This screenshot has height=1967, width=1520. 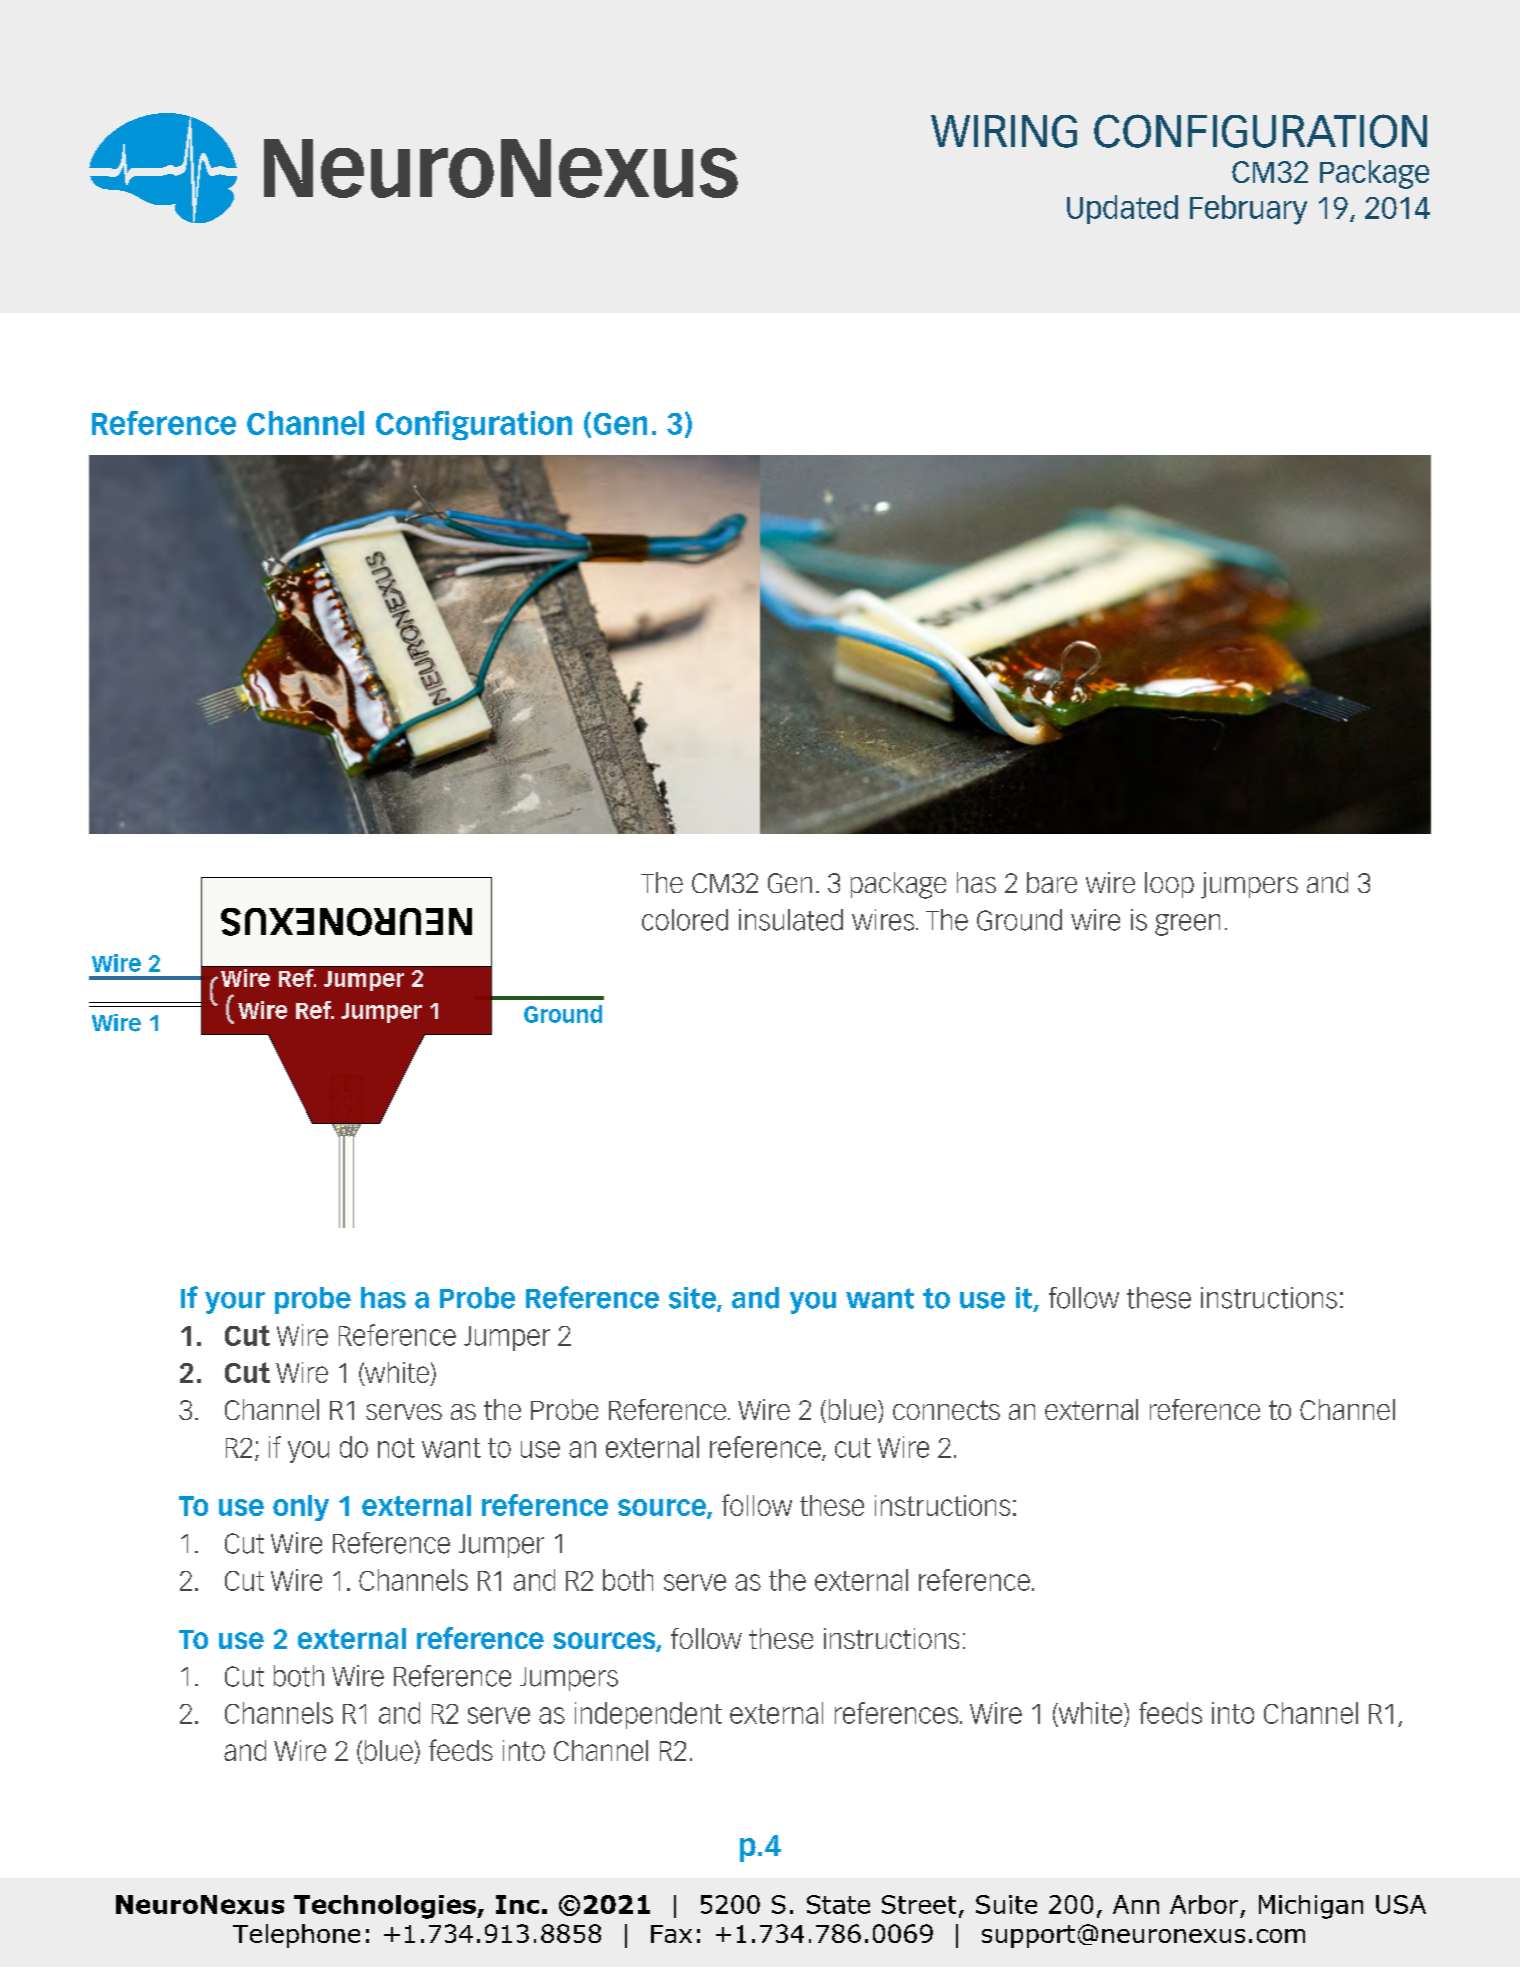 I want to click on State, so click(x=838, y=1904).
